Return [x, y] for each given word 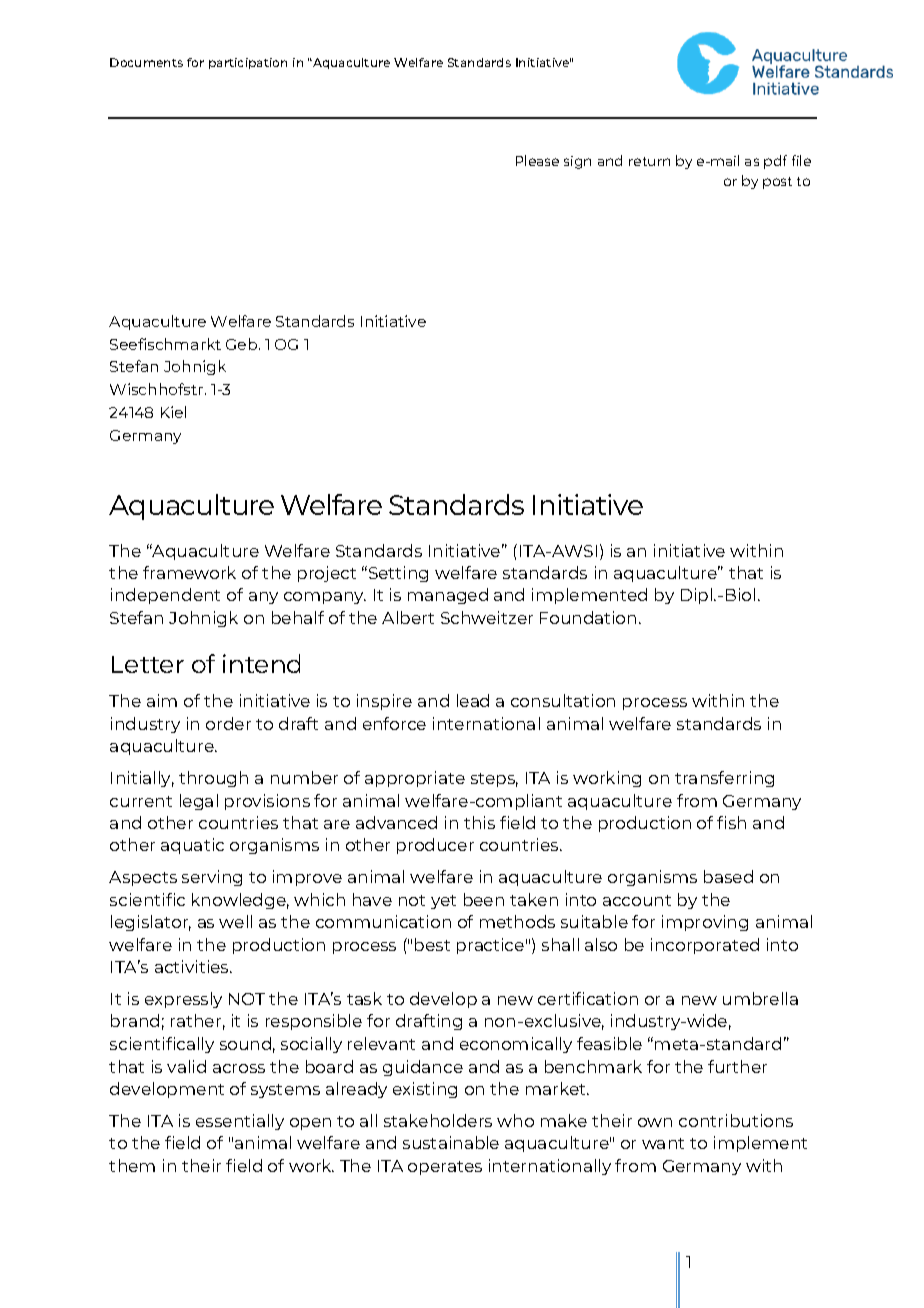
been [484, 899]
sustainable [451, 1142]
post [777, 183]
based [728, 876]
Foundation [588, 617]
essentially [240, 1122]
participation [248, 63]
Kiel [173, 412]
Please [537, 160]
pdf [775, 162]
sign [577, 162]
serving [212, 878]
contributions [736, 1120]
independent [165, 596]
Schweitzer [487, 617]
